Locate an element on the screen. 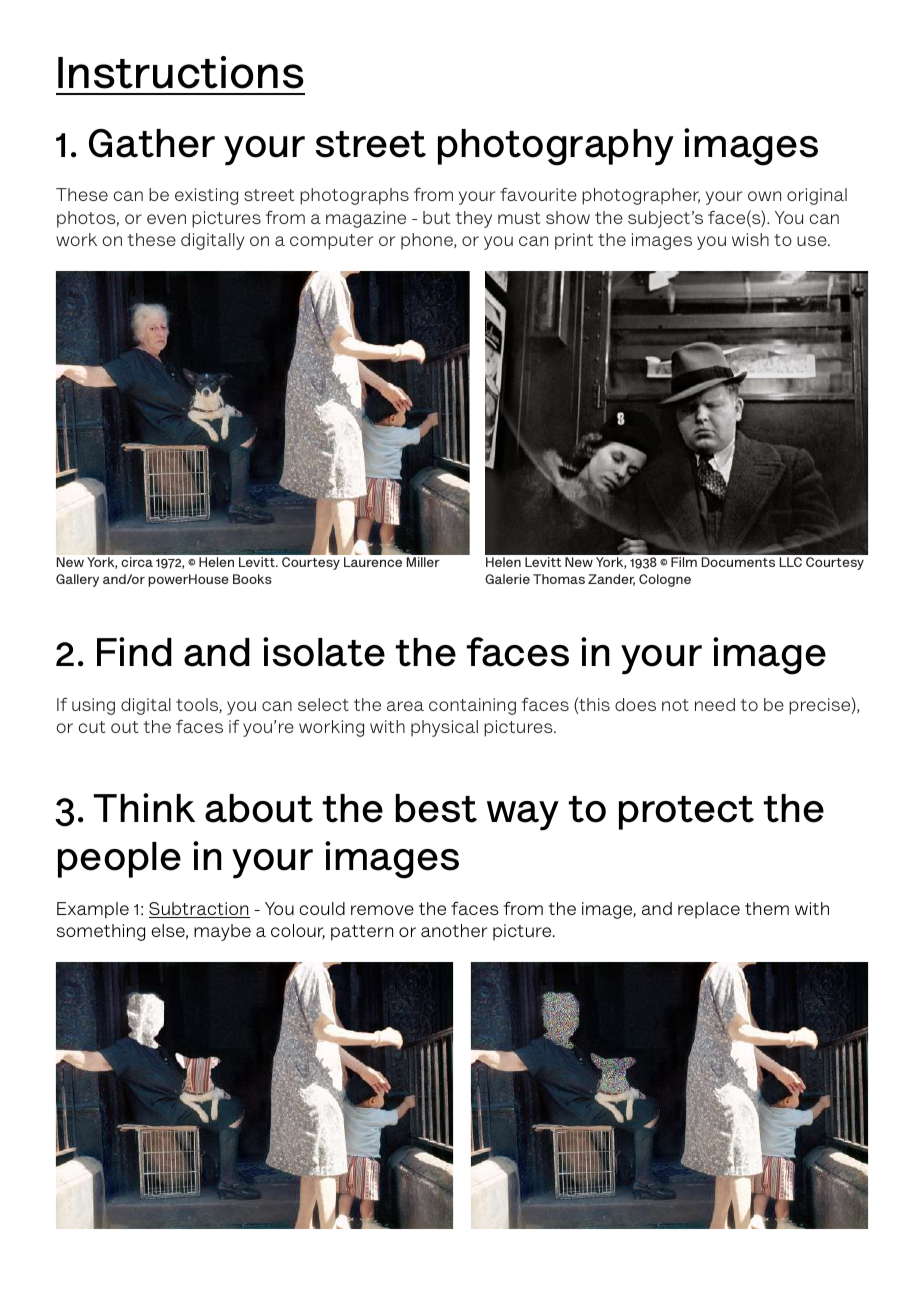 This screenshot has width=924, height=1308. photography is located at coordinates (556, 147).
